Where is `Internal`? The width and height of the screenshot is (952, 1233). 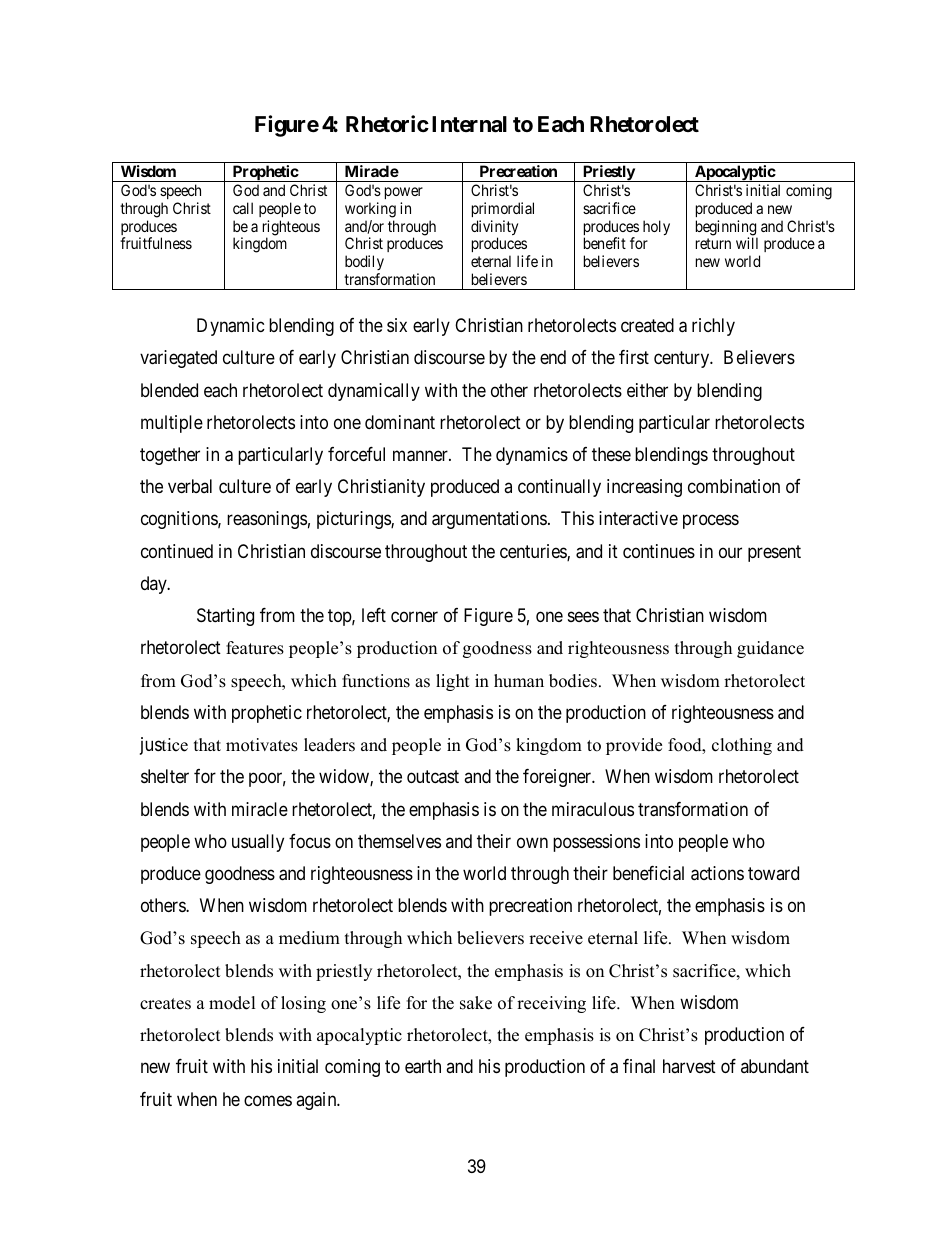 Internal is located at coordinates (469, 124).
